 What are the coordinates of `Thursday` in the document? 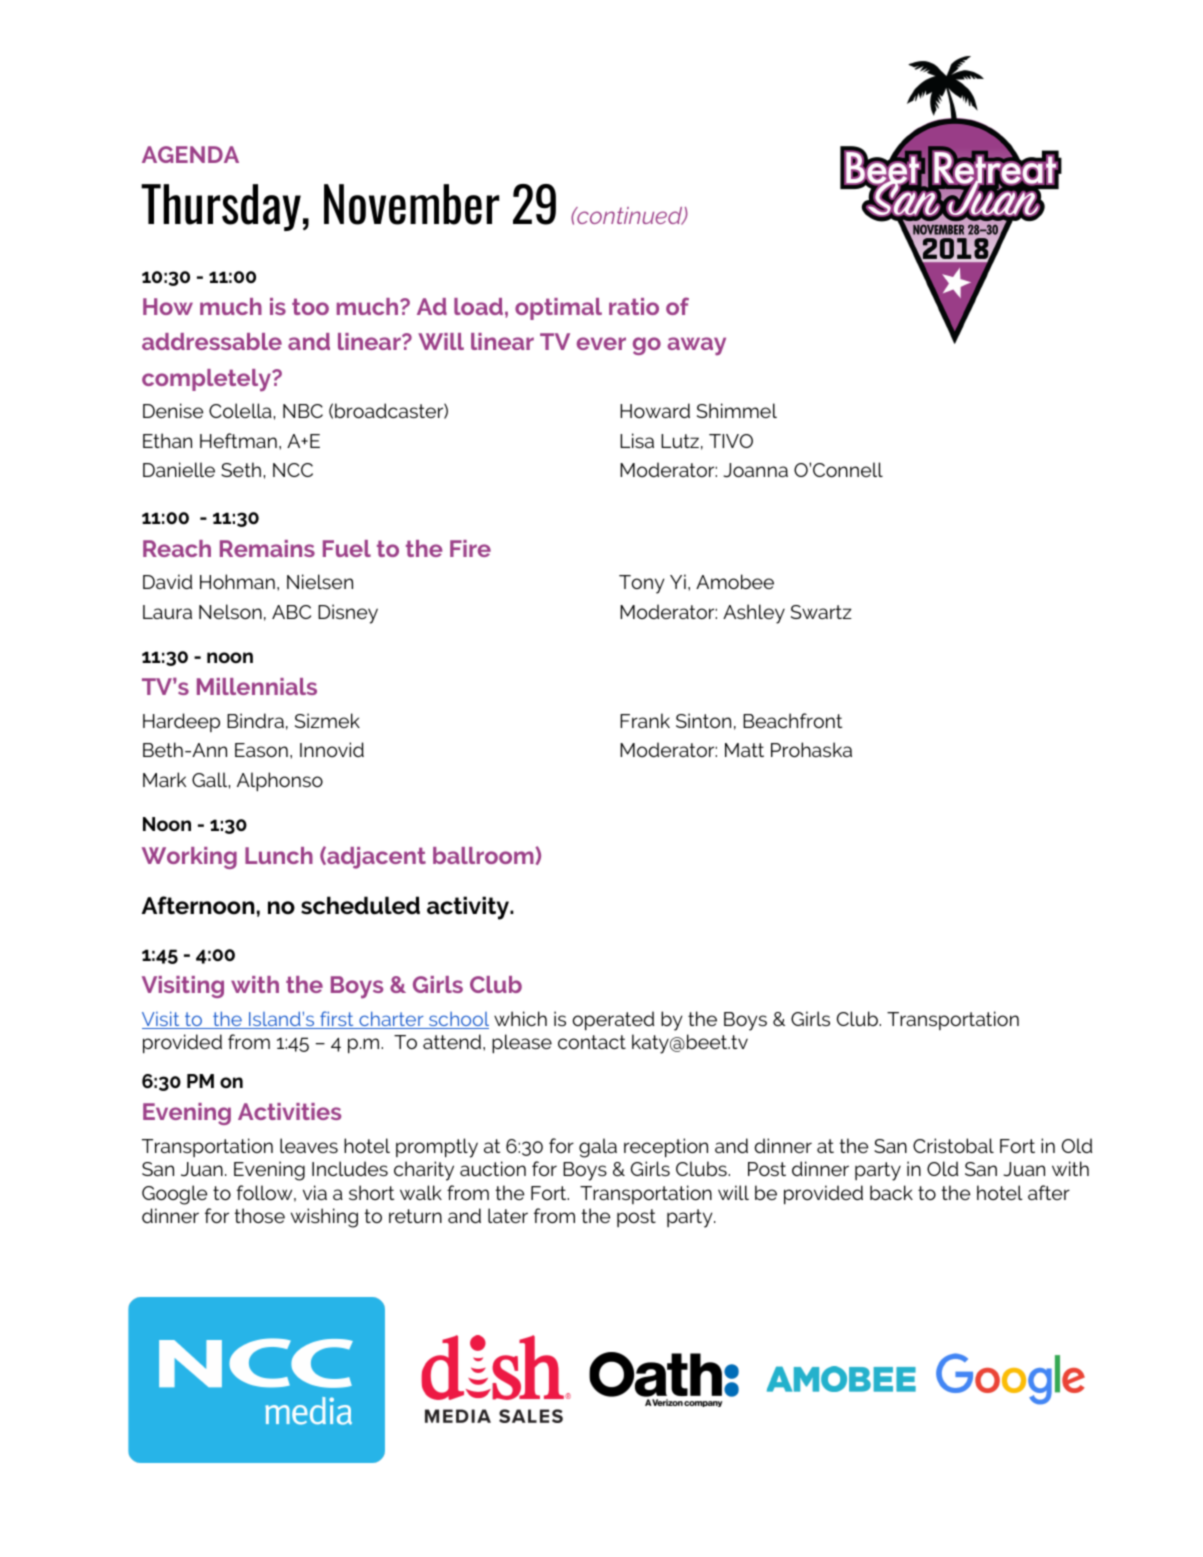 It's located at (221, 207).
